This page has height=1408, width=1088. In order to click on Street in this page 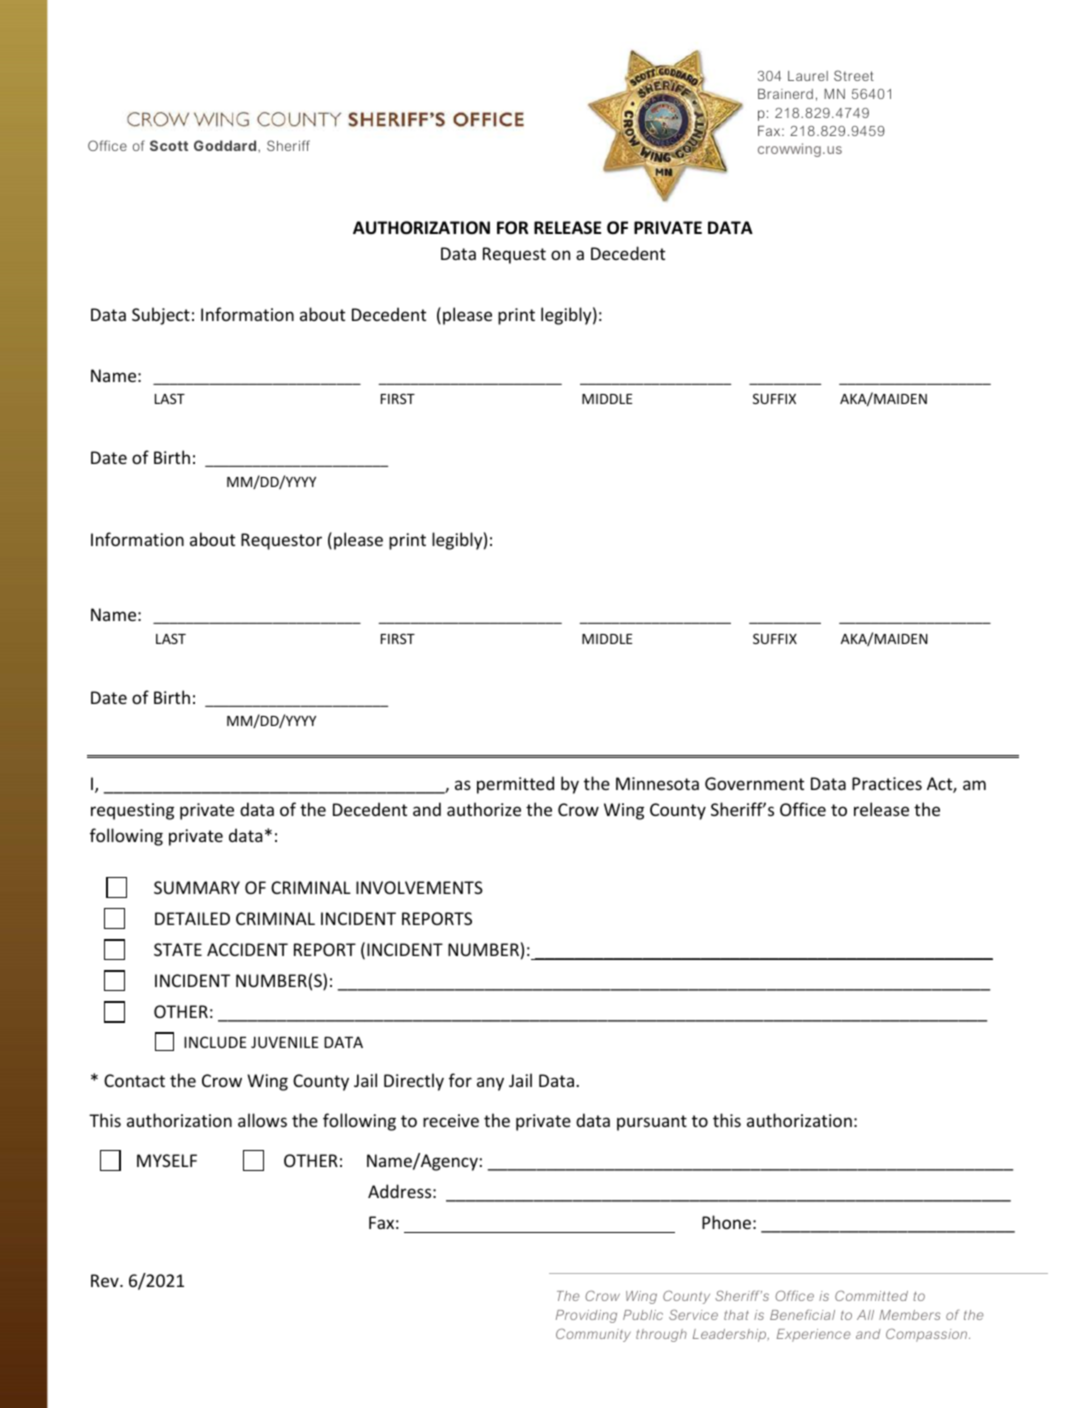, I will do `click(854, 75)`.
